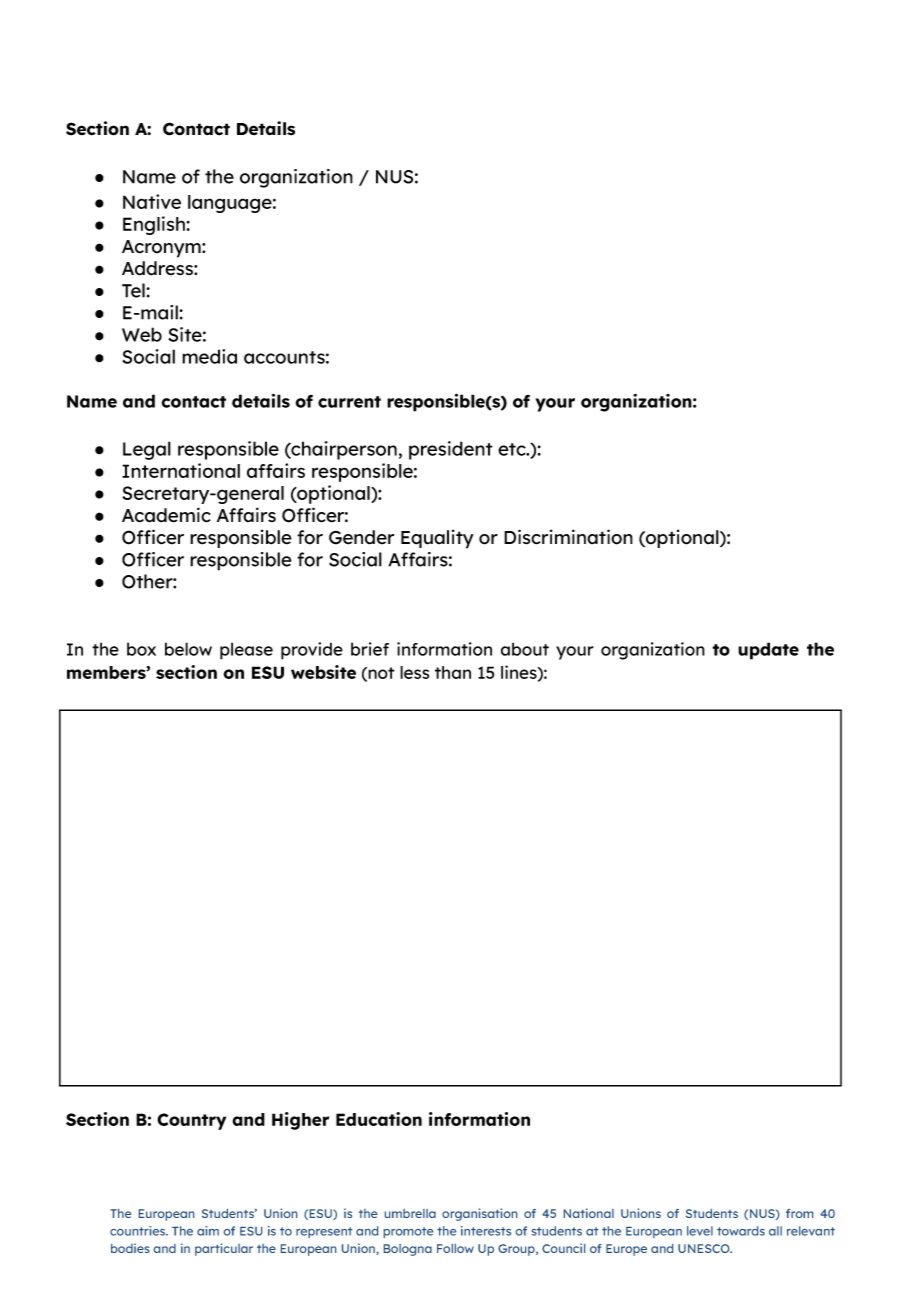 Image resolution: width=924 pixels, height=1307 pixels. Describe the element at coordinates (741, 1231) in the image. I see `towards` at that location.
